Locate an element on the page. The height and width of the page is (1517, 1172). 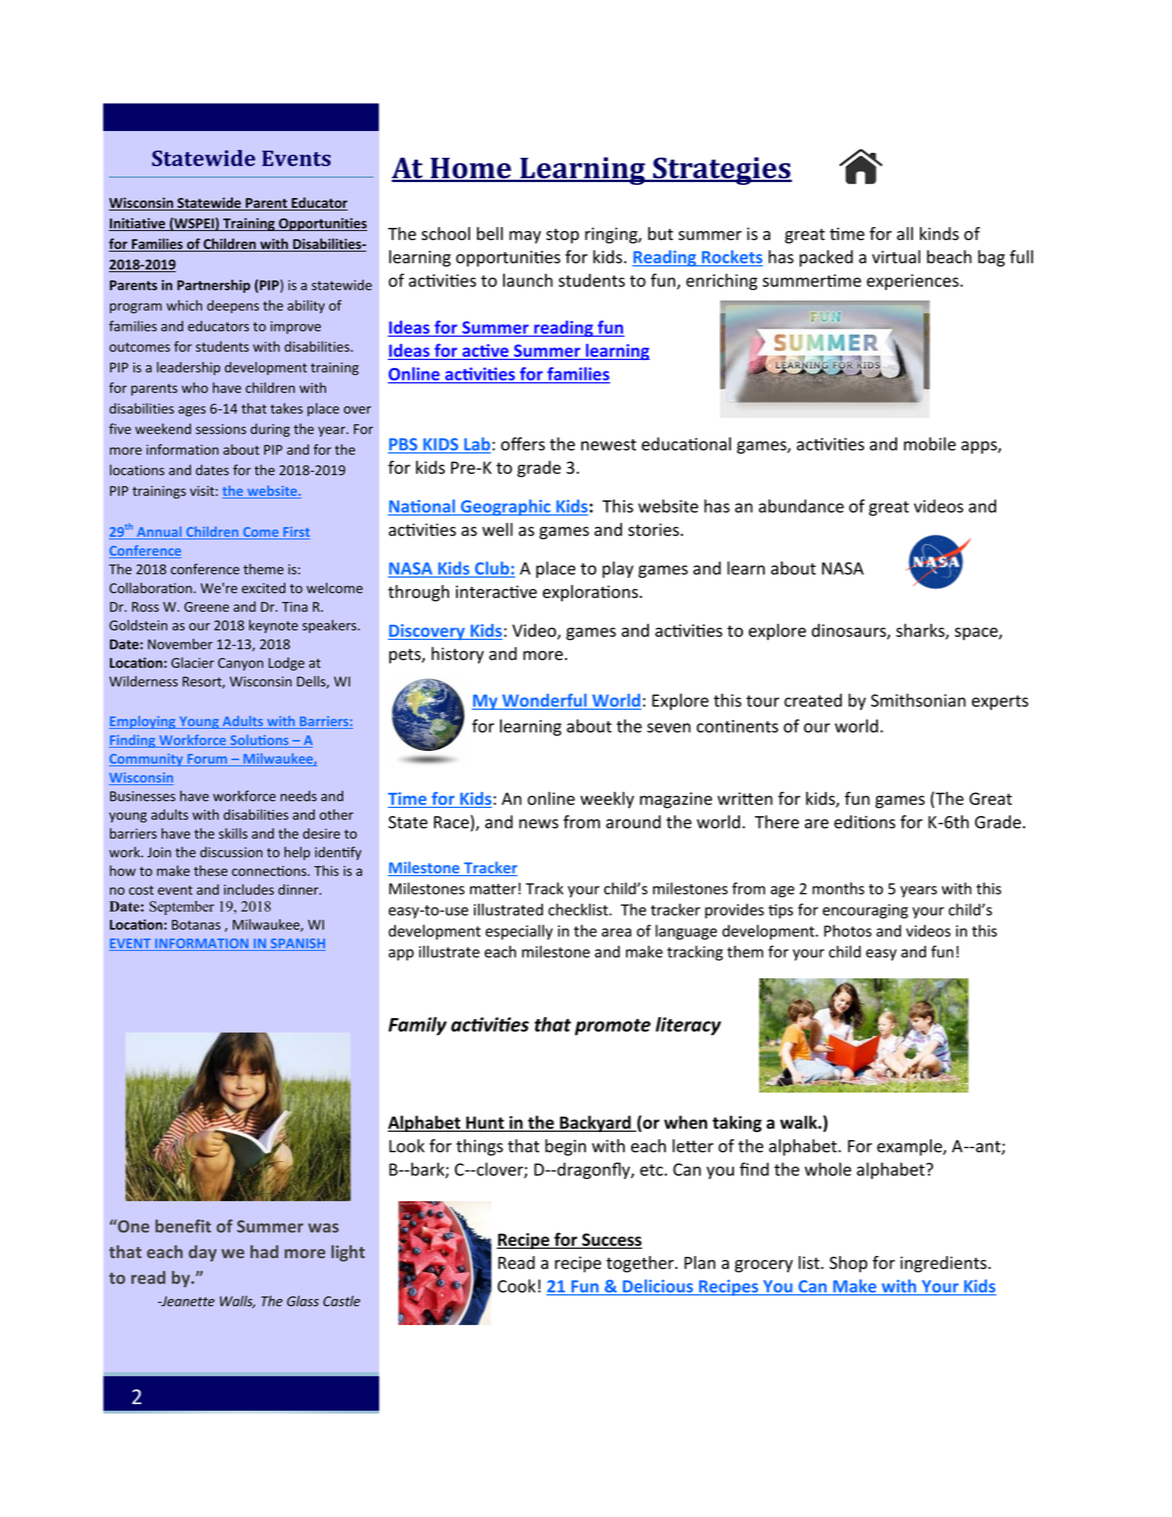
Wonderful is located at coordinates (544, 701).
